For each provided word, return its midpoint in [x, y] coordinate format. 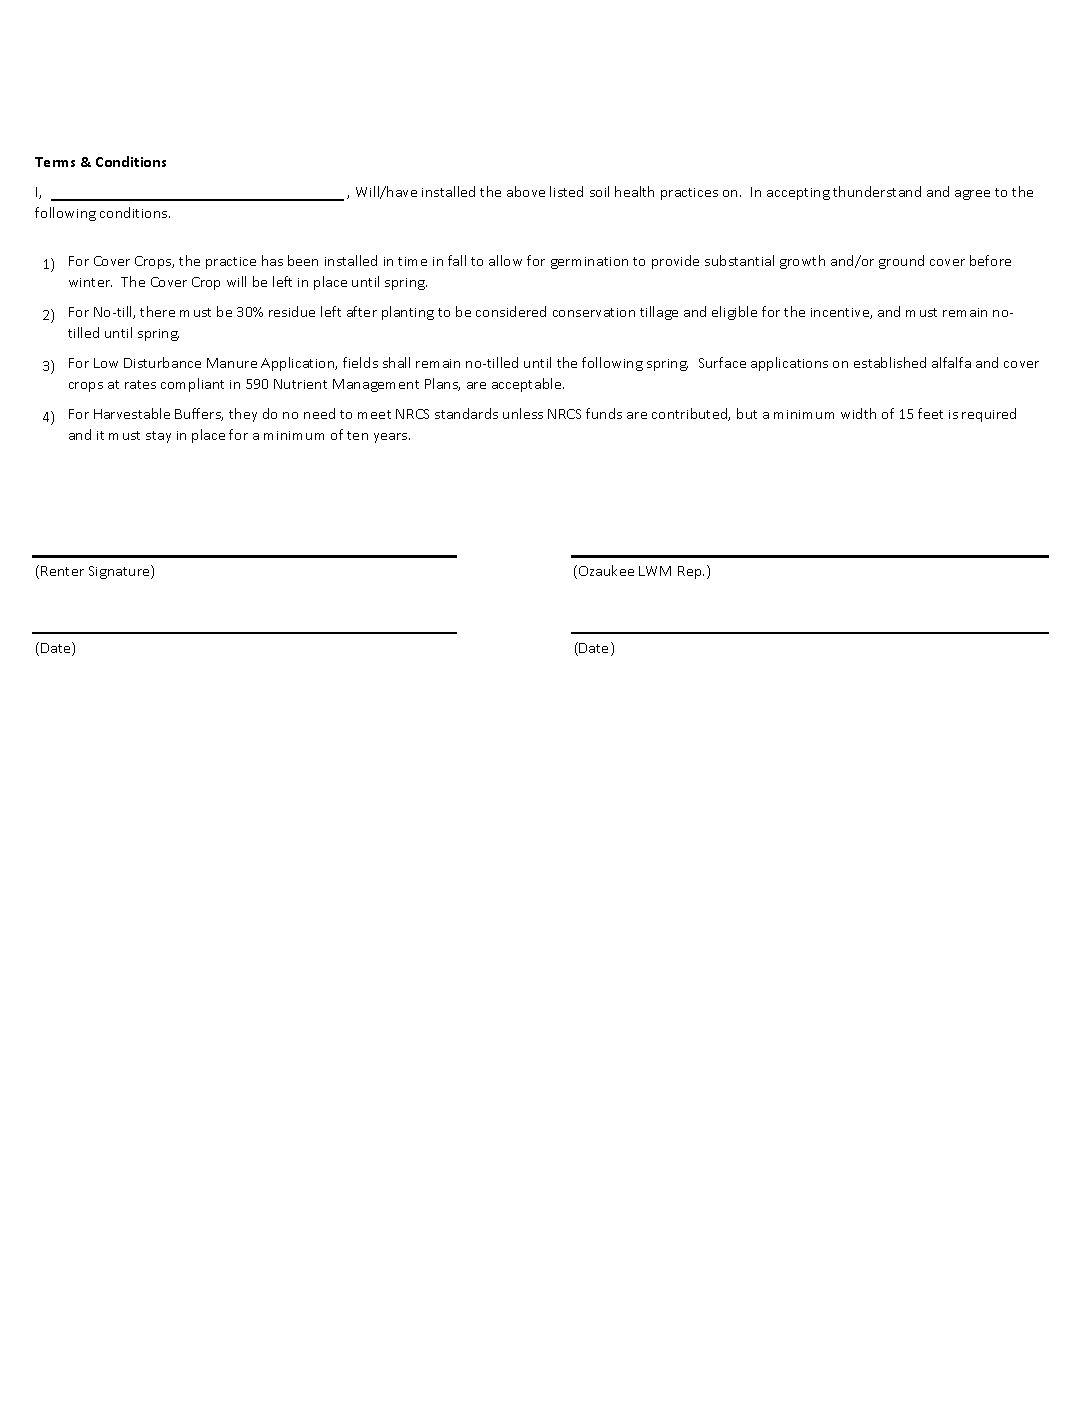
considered [511, 311]
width [858, 413]
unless [523, 413]
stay [158, 437]
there [157, 311]
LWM [655, 571]
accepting [798, 194]
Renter [62, 571]
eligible [734, 313]
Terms [55, 162]
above [526, 191]
